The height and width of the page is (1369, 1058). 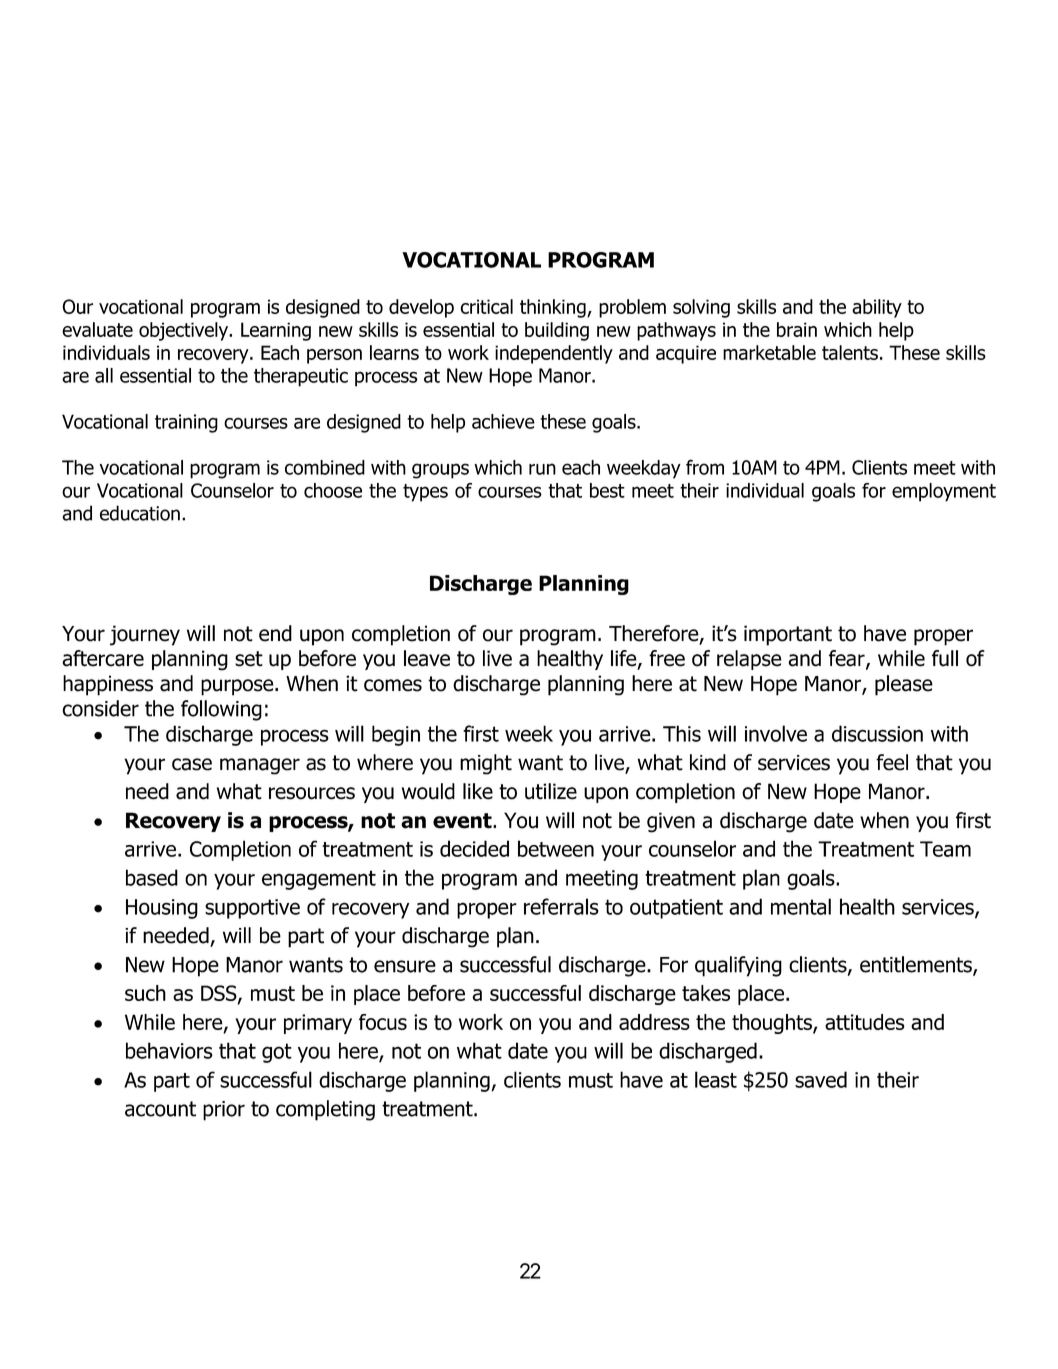 What do you see at coordinates (427, 658) in the page?
I see `leave` at bounding box center [427, 658].
